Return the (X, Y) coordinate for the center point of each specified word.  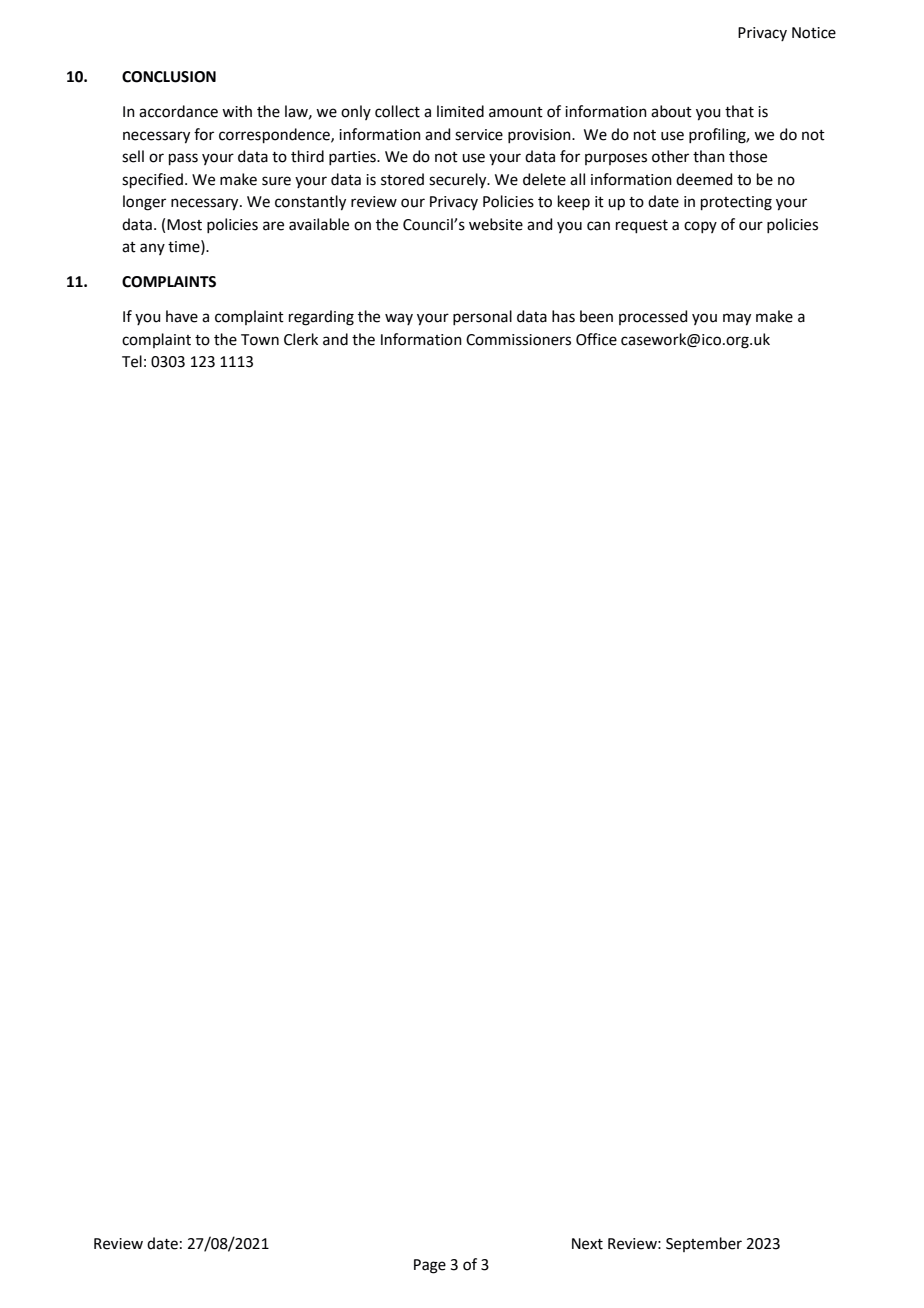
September (704, 1244)
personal (482, 317)
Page (430, 1266)
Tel (132, 361)
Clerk (301, 339)
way (399, 319)
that (739, 111)
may (737, 319)
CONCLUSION (169, 77)
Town (260, 340)
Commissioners (518, 340)
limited (460, 111)
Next (587, 1244)
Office (596, 339)
